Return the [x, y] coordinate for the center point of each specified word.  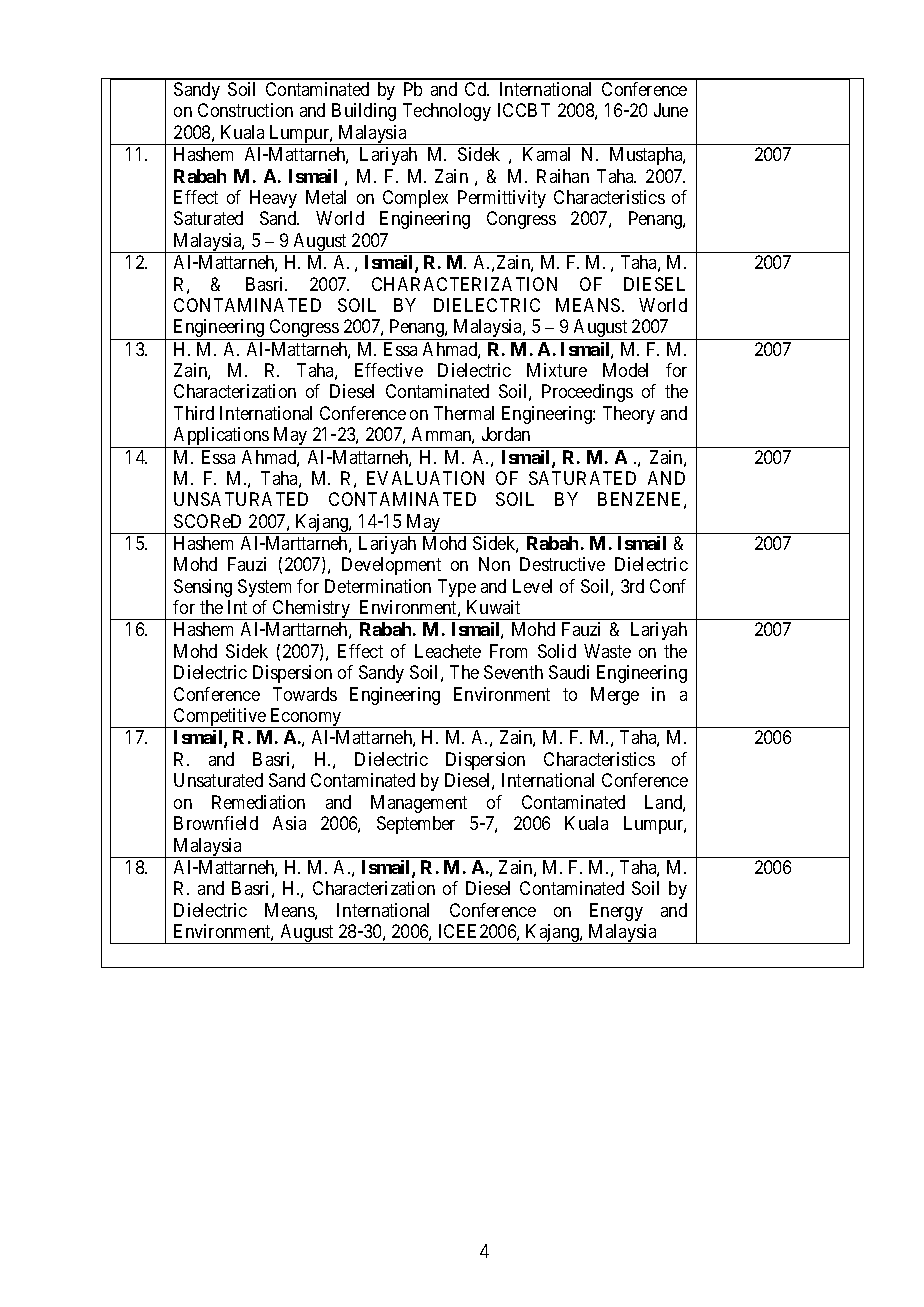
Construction [245, 110]
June [671, 110]
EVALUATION [425, 478]
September [416, 825]
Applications [221, 437]
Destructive [562, 564]
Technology [447, 112]
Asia [289, 823]
